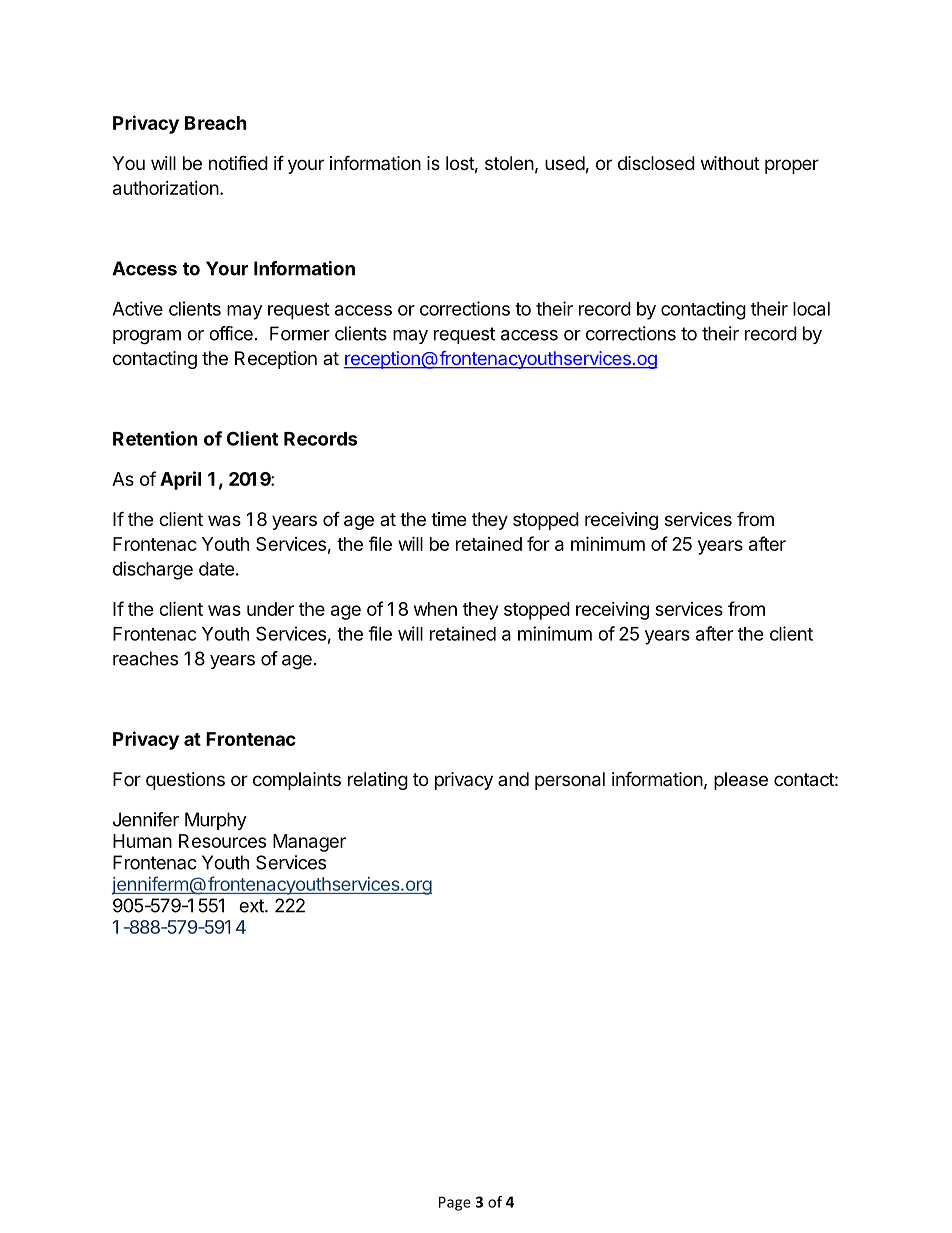  Describe the element at coordinates (811, 309) in the page. I see `local` at that location.
